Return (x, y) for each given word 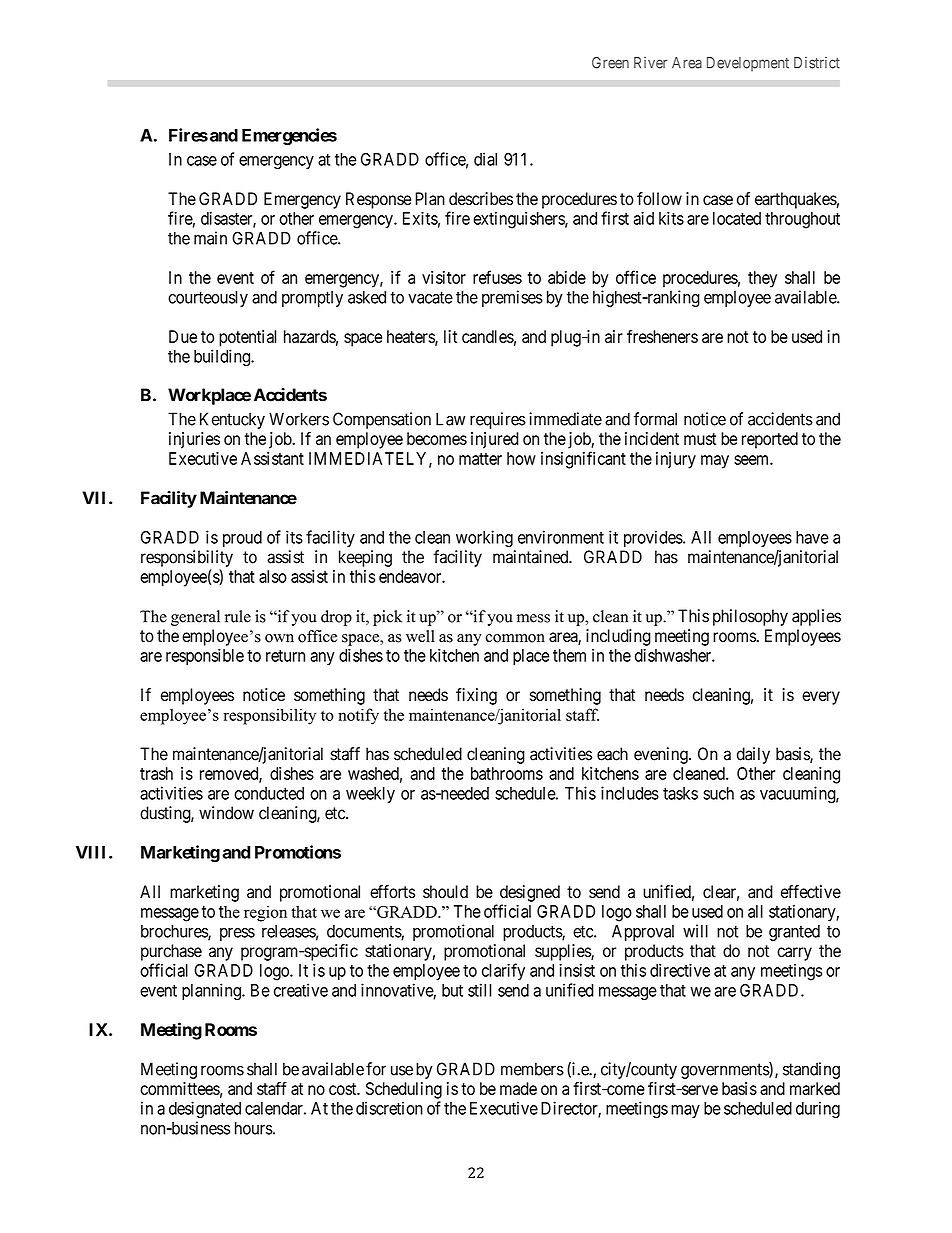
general (195, 618)
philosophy (750, 617)
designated (205, 1110)
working (484, 539)
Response (378, 200)
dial (485, 159)
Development (748, 64)
